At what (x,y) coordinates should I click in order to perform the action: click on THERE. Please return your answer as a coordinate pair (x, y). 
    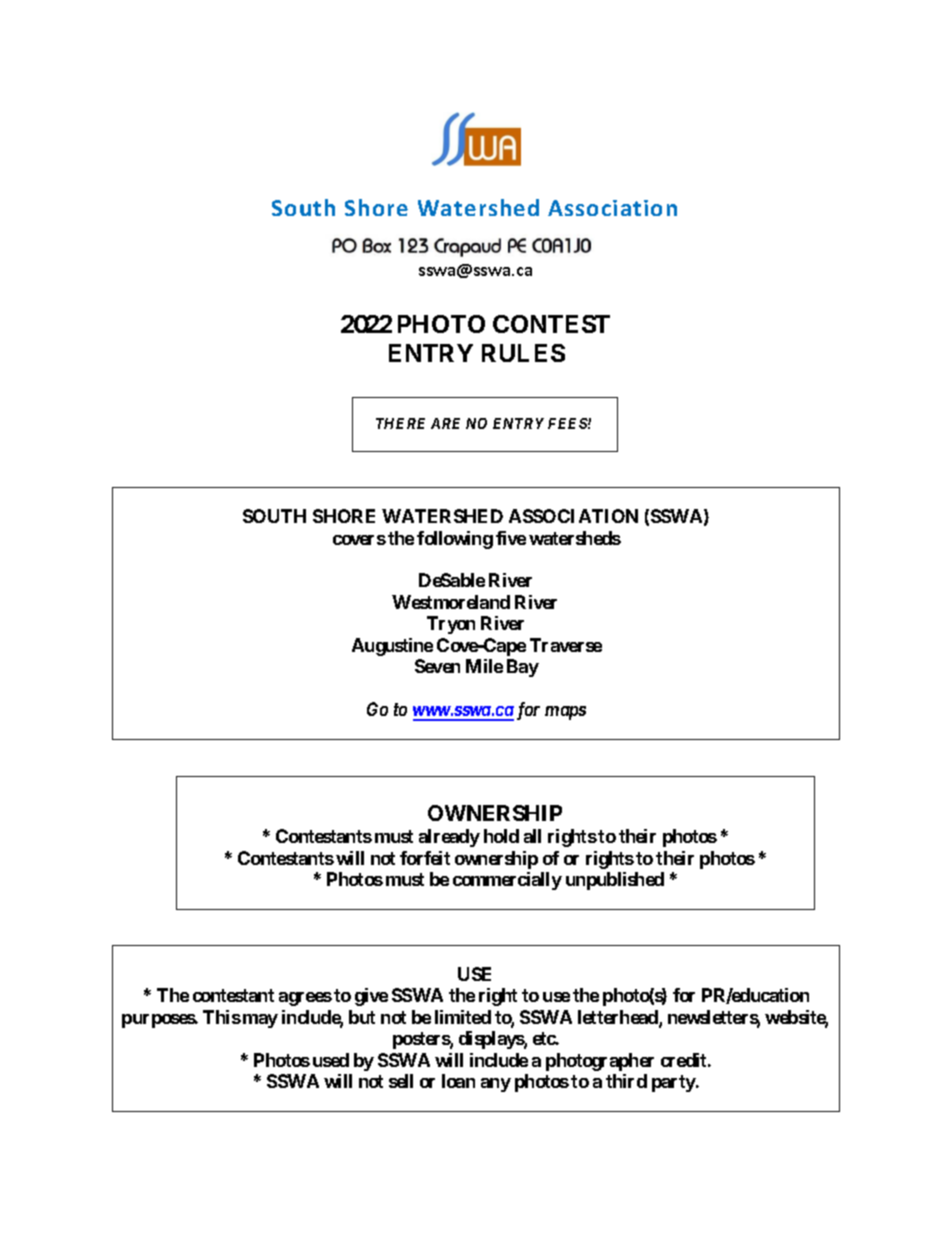
    Looking at the image, I should click on (400, 423).
